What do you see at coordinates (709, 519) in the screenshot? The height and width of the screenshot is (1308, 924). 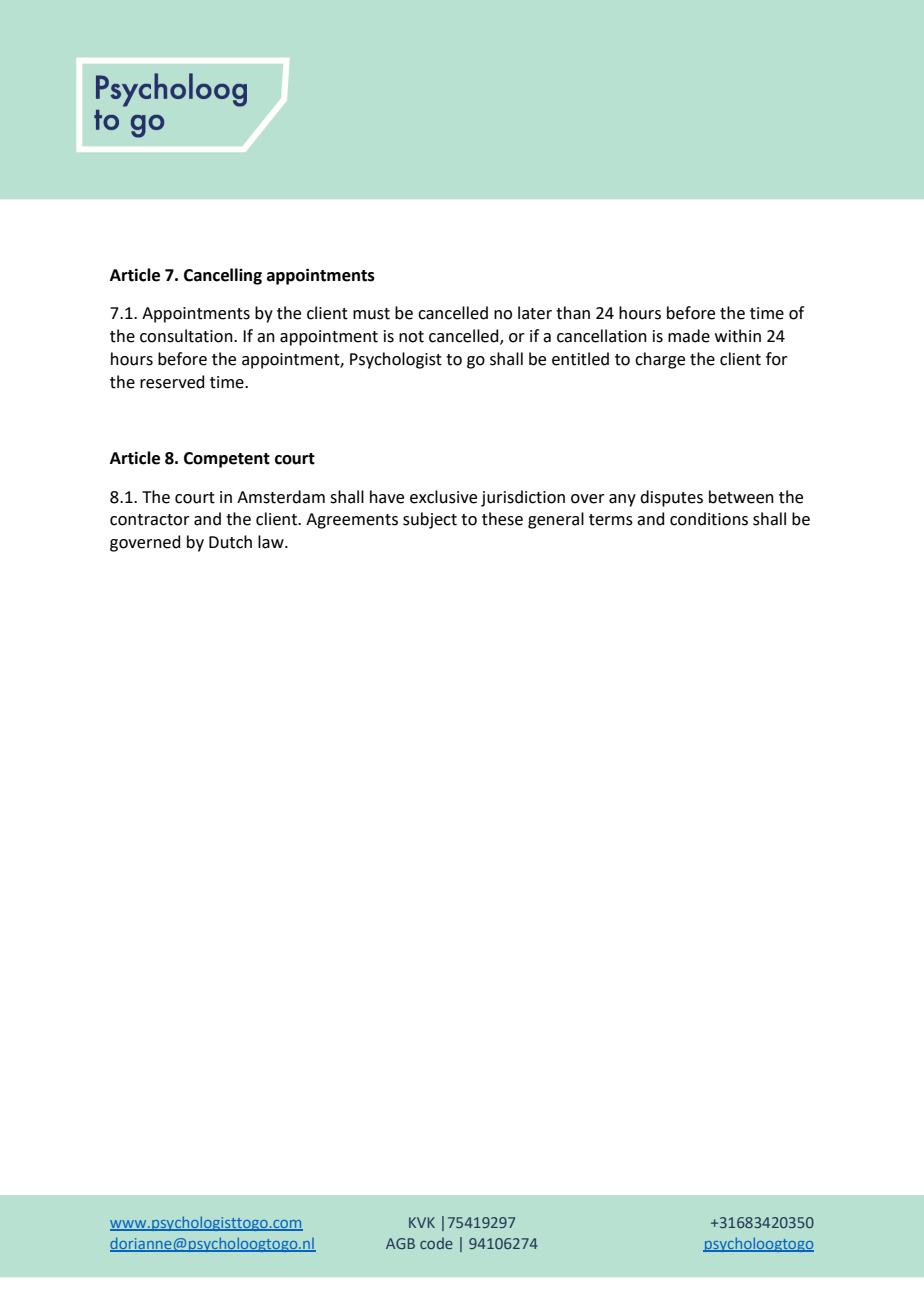 I see `conditions` at bounding box center [709, 519].
